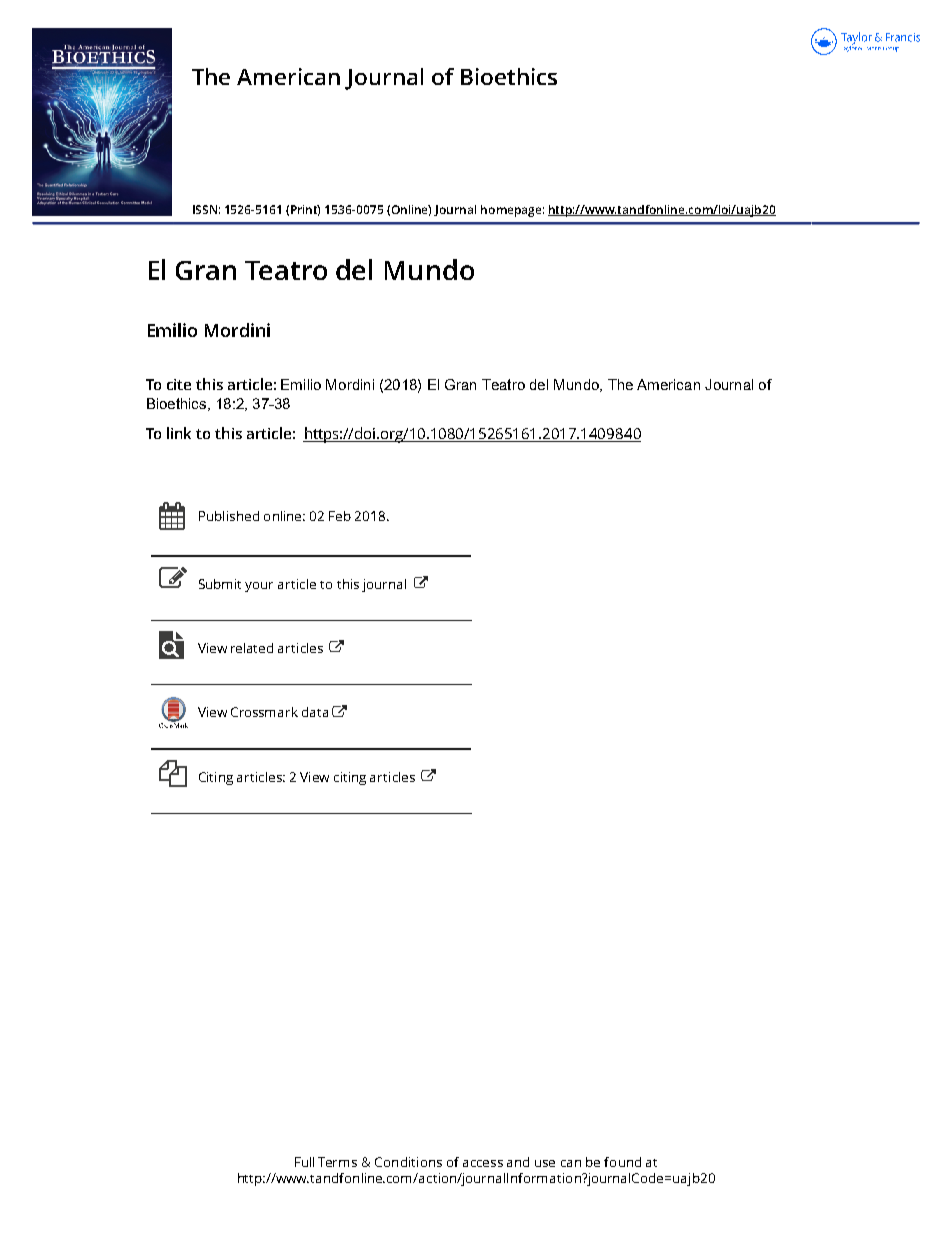 Image resolution: width=952 pixels, height=1251 pixels. Describe the element at coordinates (305, 210) in the page. I see `Print` at that location.
